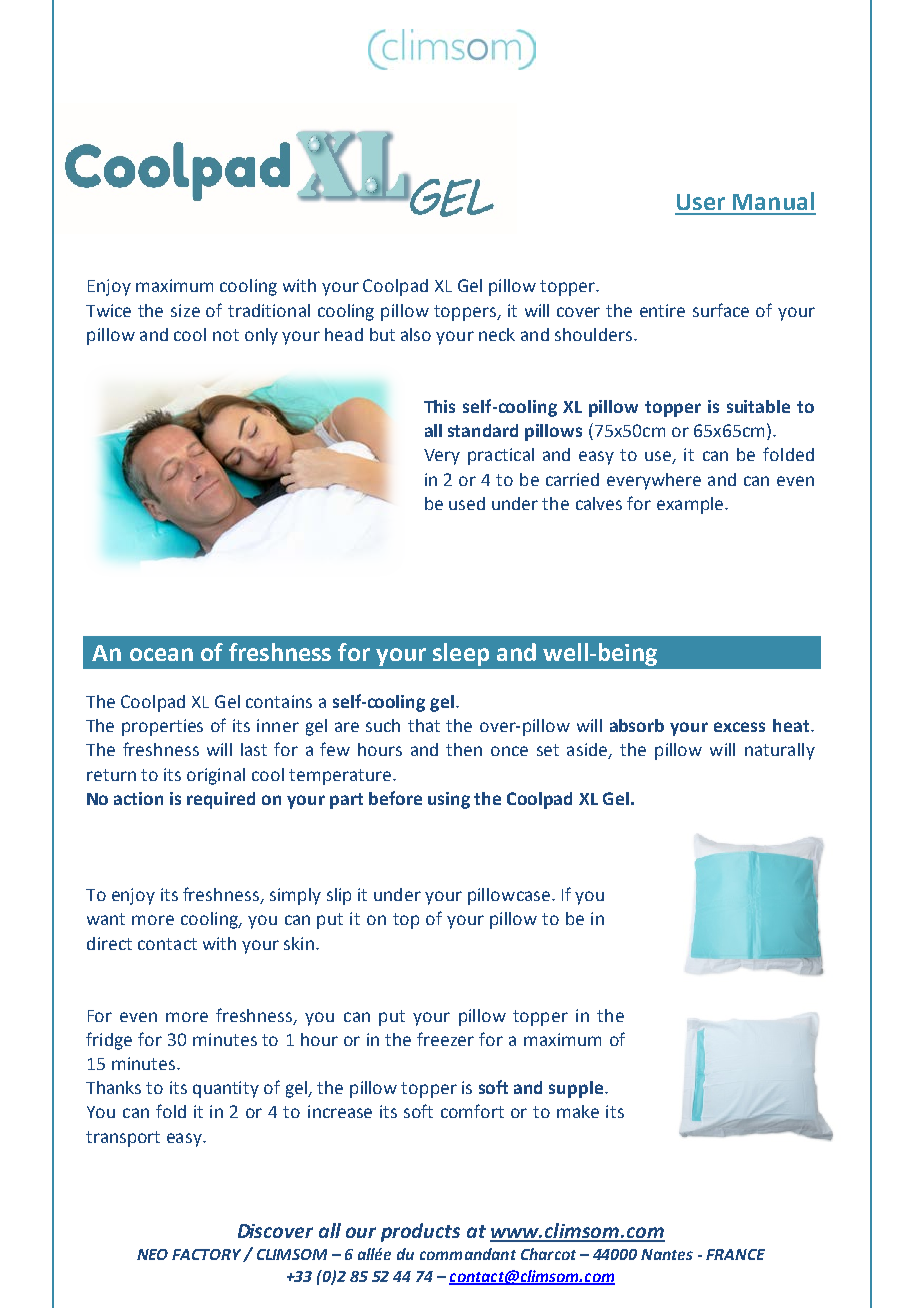 This screenshot has height=1308, width=924. What do you see at coordinates (416, 334) in the screenshot?
I see `also` at bounding box center [416, 334].
